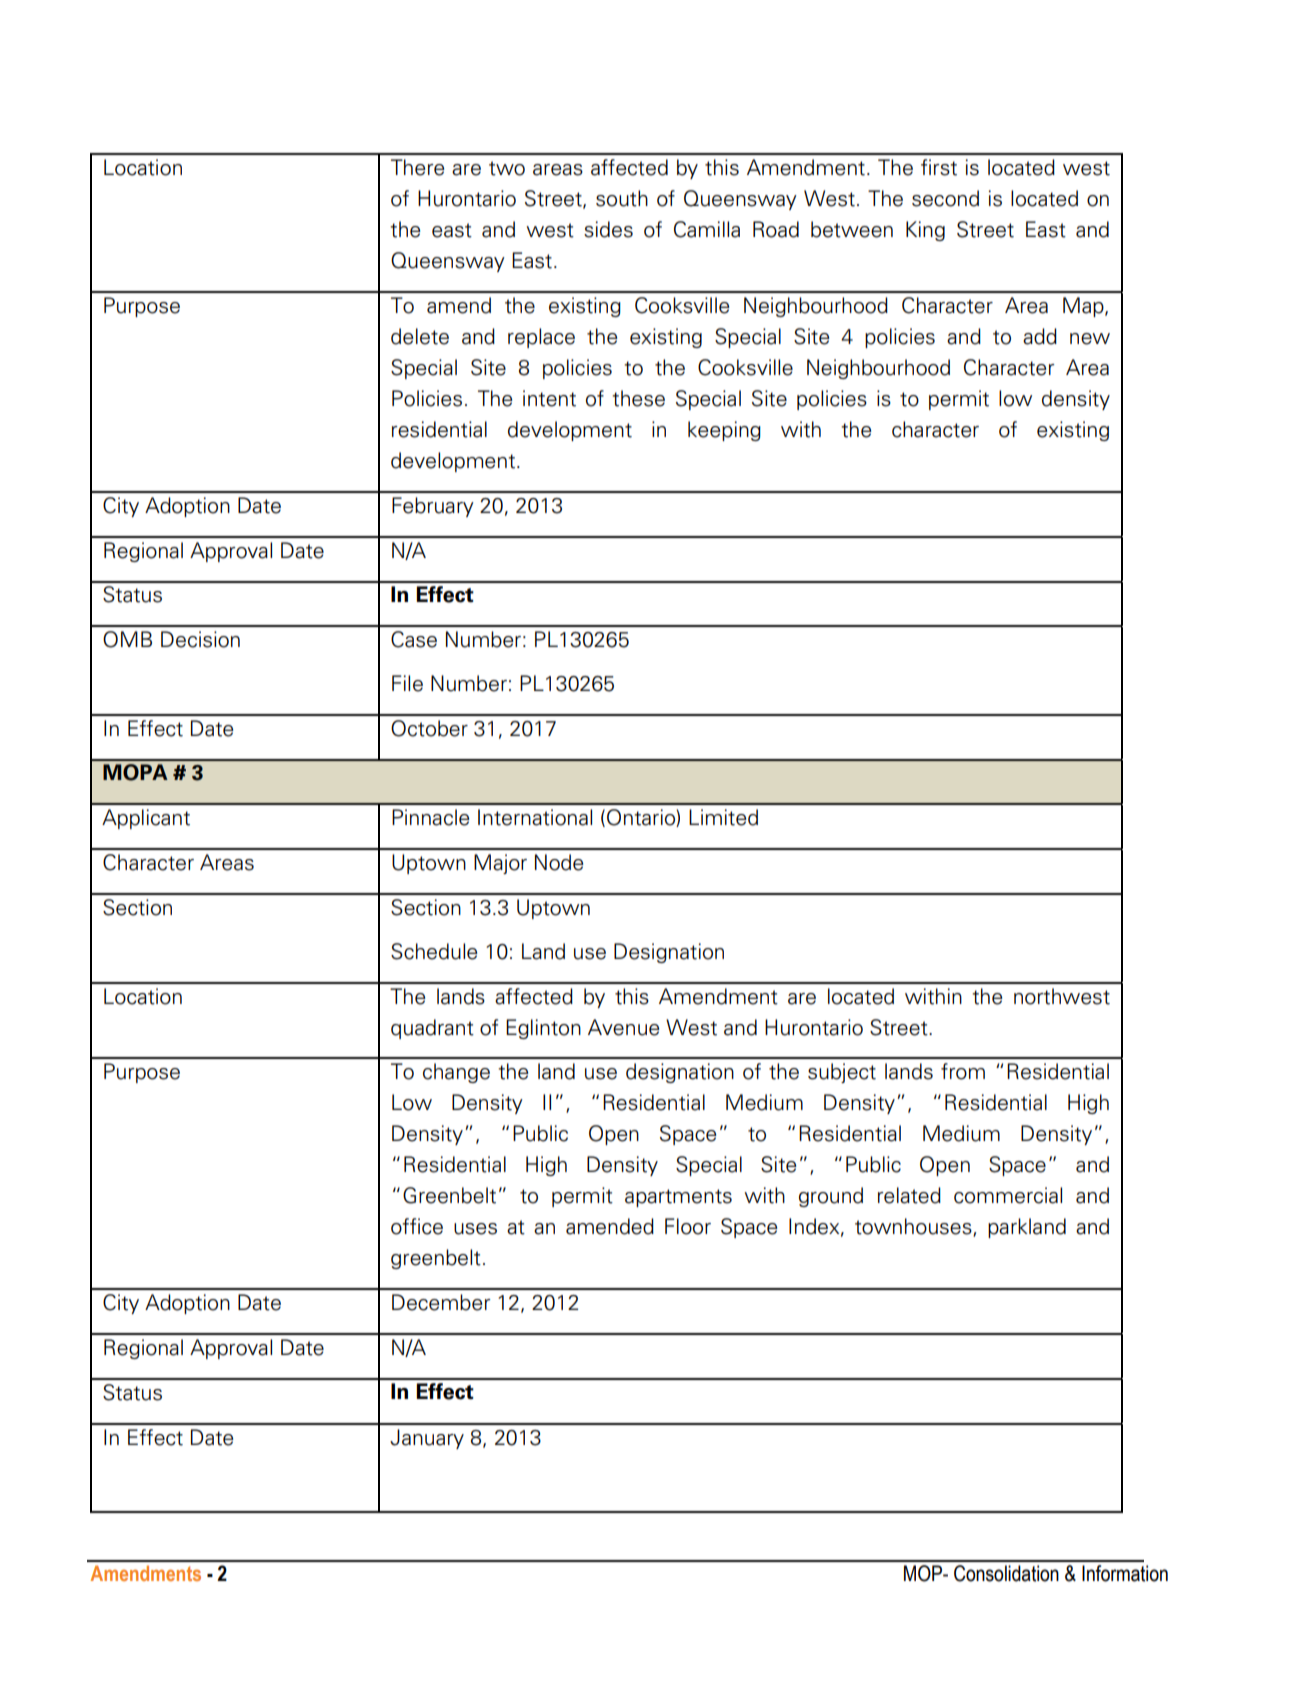 Image resolution: width=1309 pixels, height=1693 pixels. What do you see at coordinates (146, 819) in the page?
I see `Applicant` at bounding box center [146, 819].
